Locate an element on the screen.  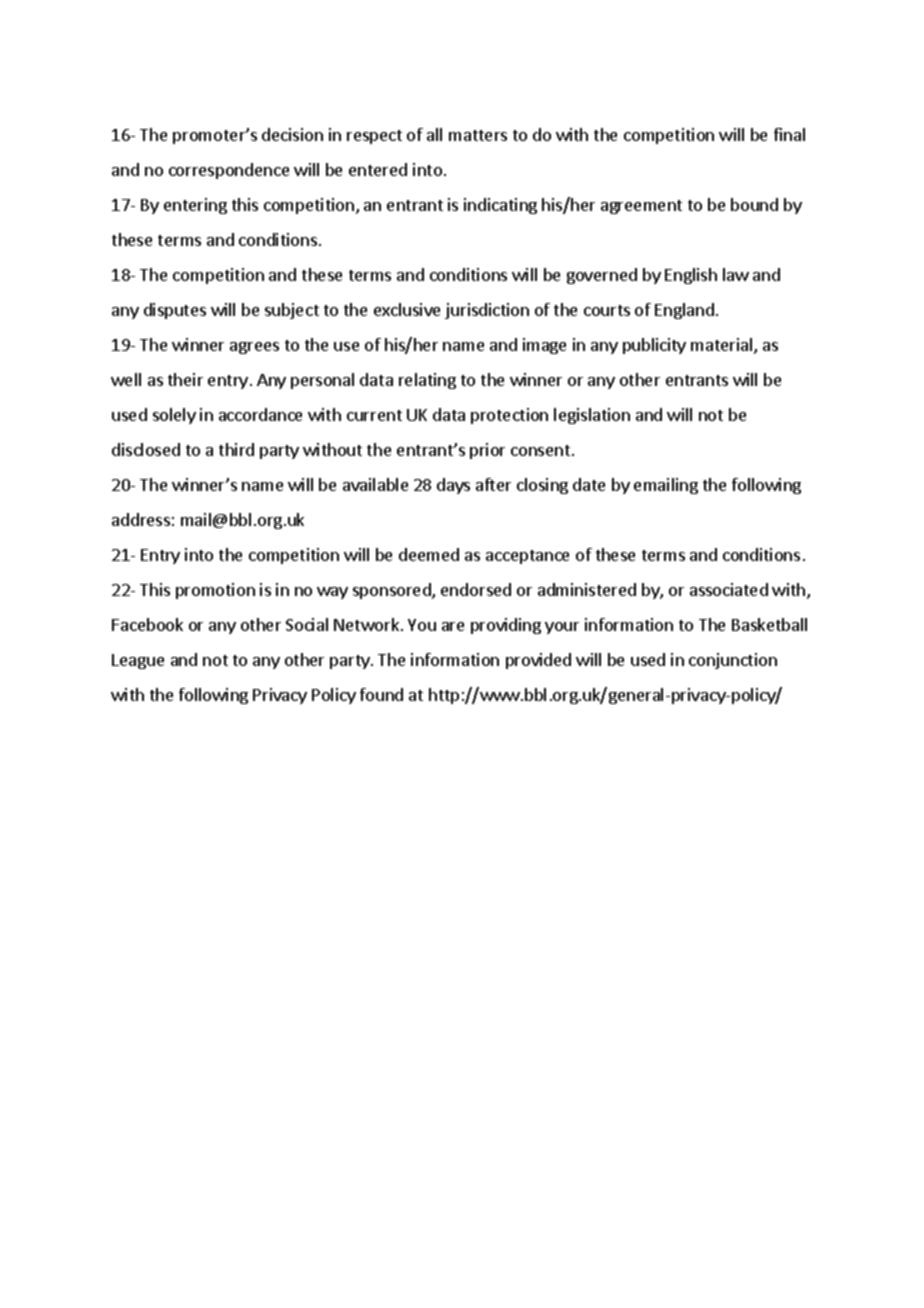
deemed is located at coordinates (429, 554).
